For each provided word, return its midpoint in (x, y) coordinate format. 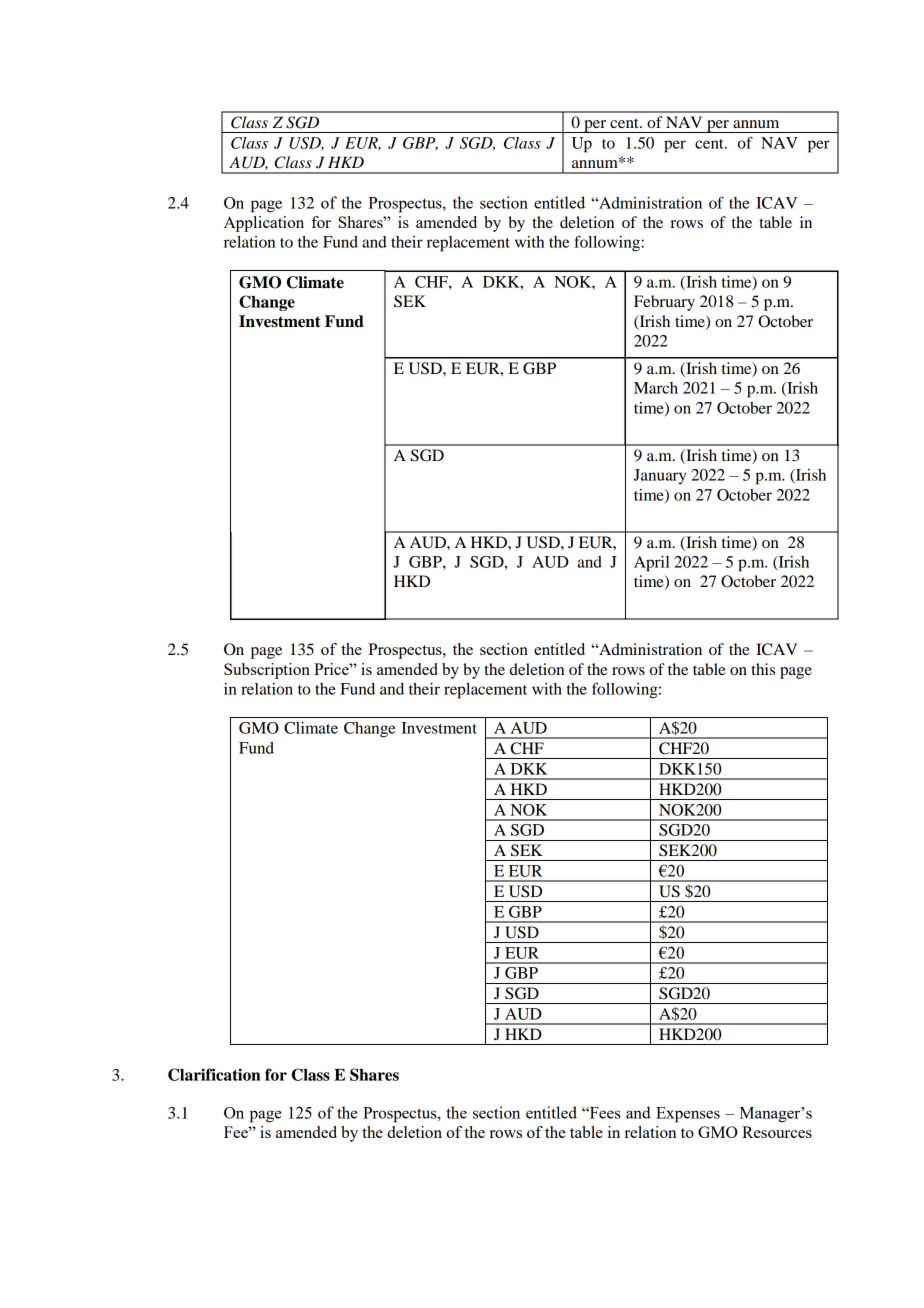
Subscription (267, 671)
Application (264, 224)
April (651, 564)
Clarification (214, 1074)
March (656, 388)
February (664, 303)
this (763, 669)
